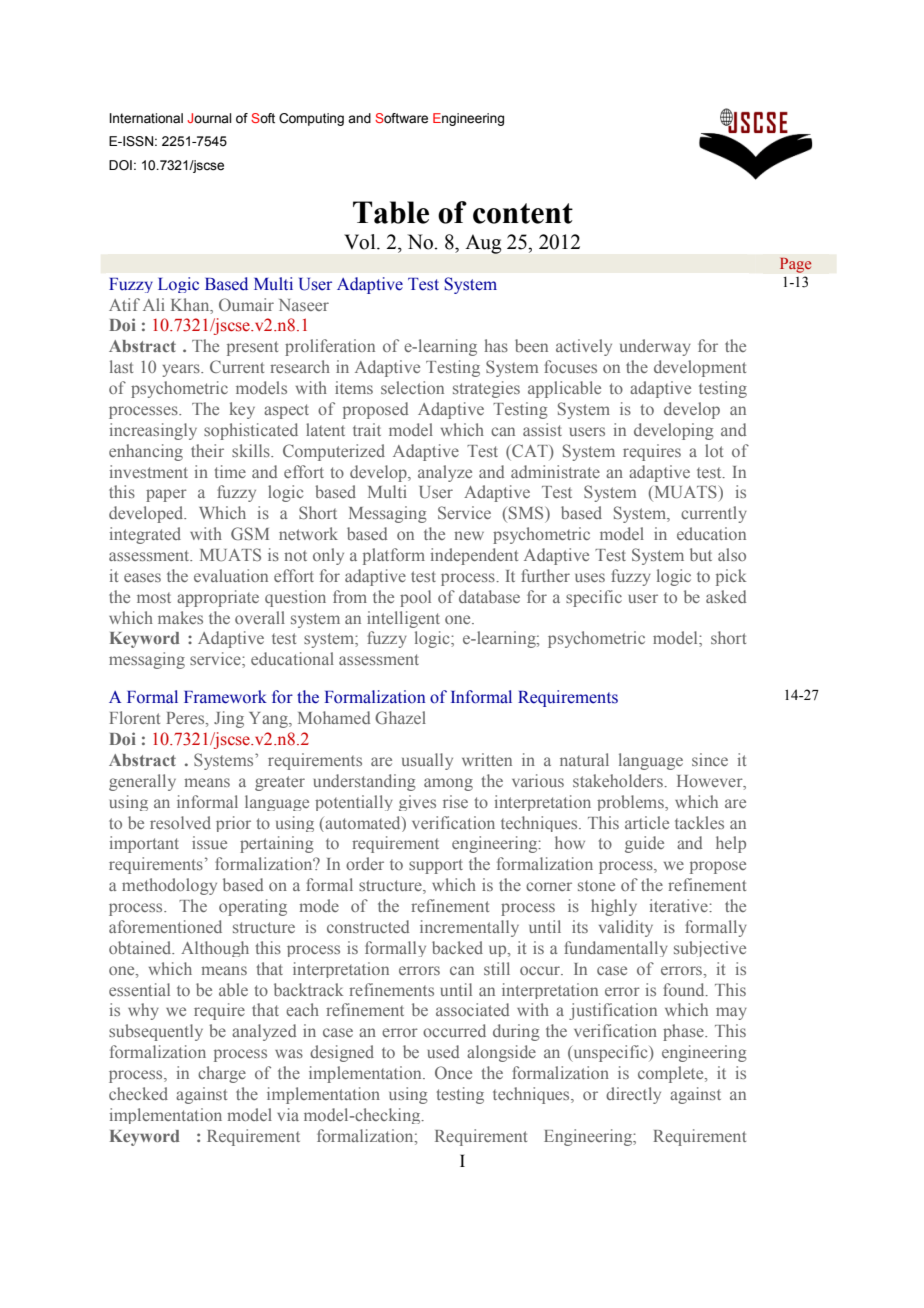 This image has width=924, height=1308. I want to click on complete, so click(672, 1074).
